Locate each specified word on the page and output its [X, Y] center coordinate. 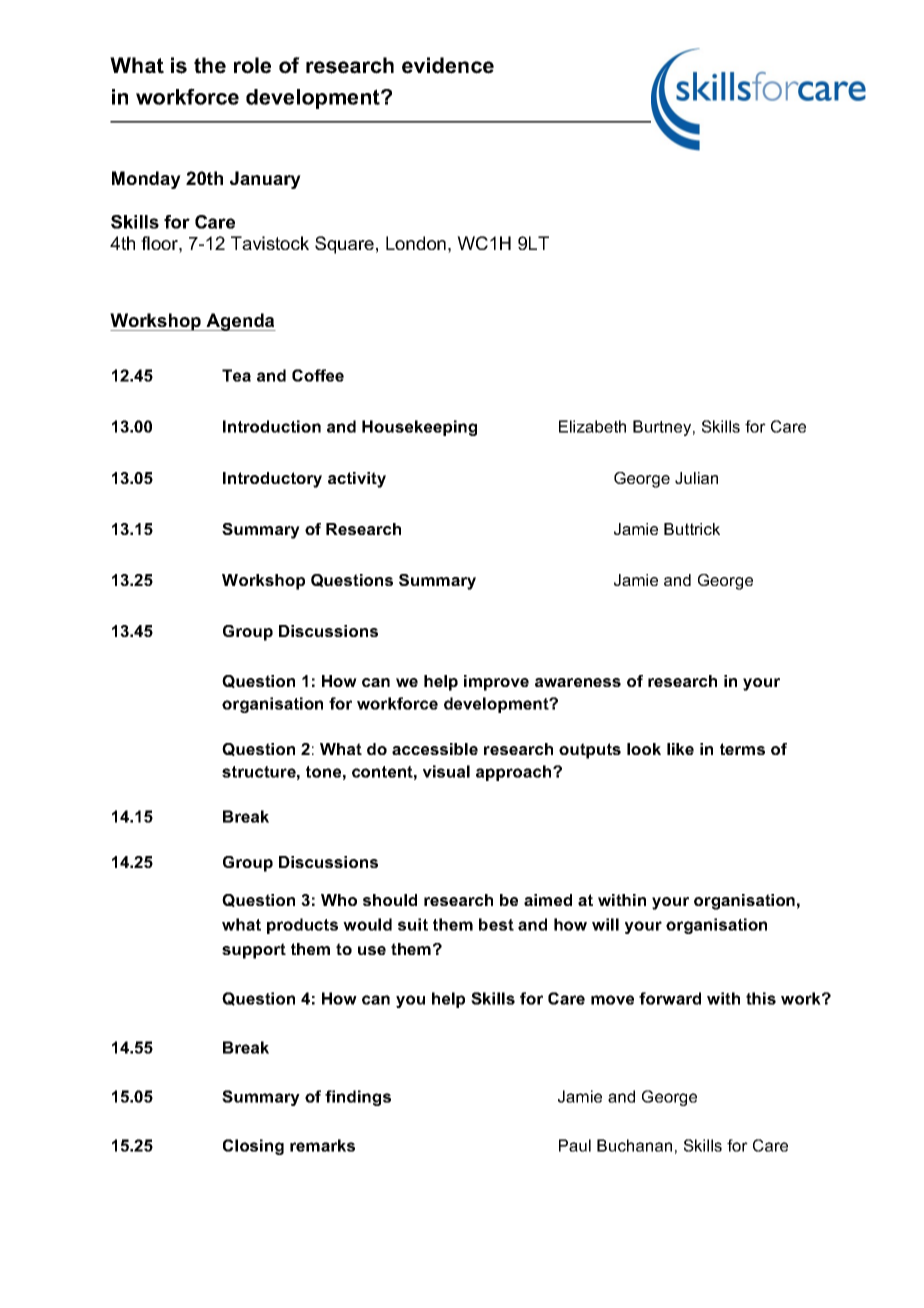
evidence [448, 65]
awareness [578, 682]
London [416, 243]
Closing [253, 1147]
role [252, 65]
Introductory [272, 480]
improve [496, 683]
